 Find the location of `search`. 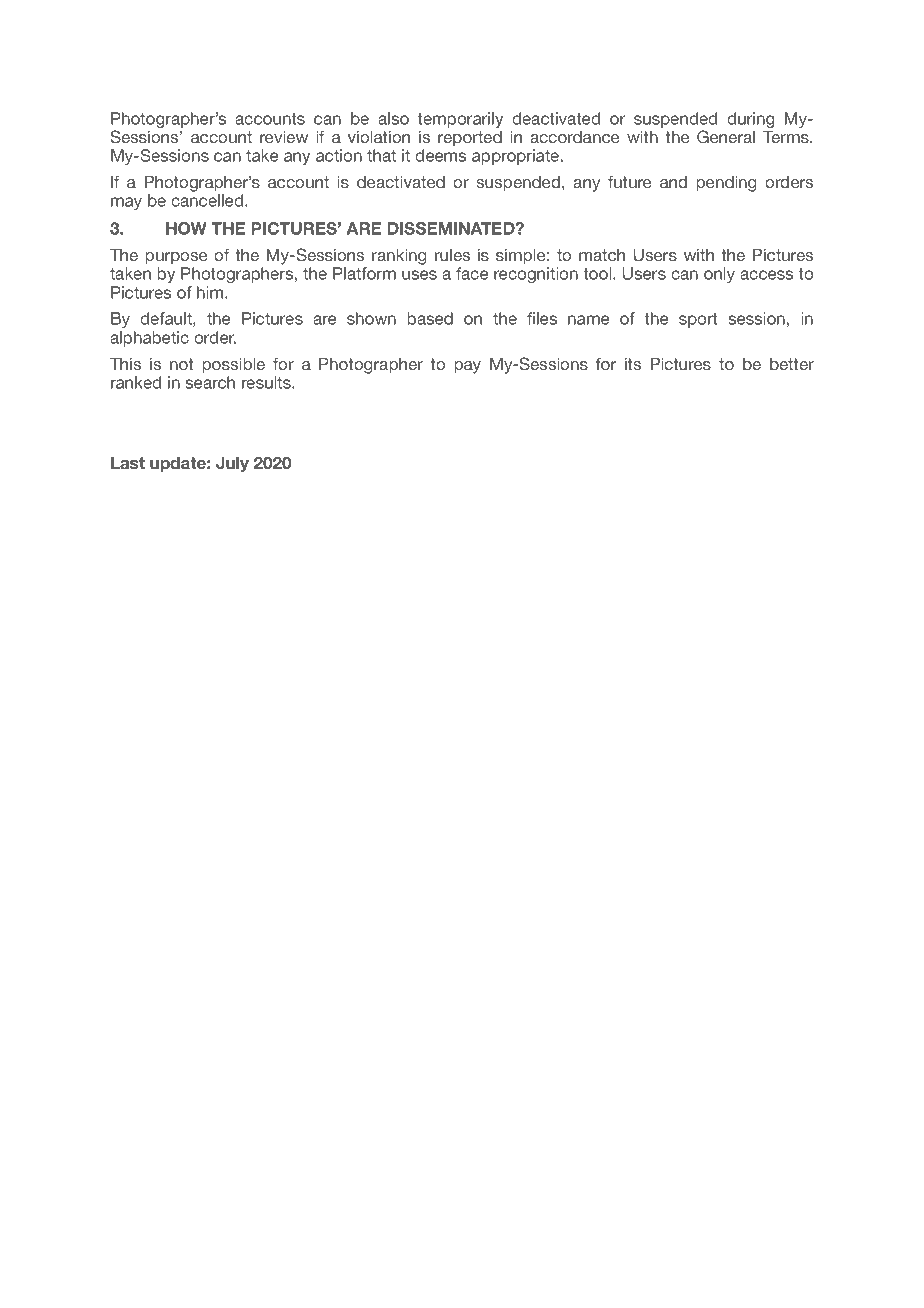

search is located at coordinates (210, 382).
